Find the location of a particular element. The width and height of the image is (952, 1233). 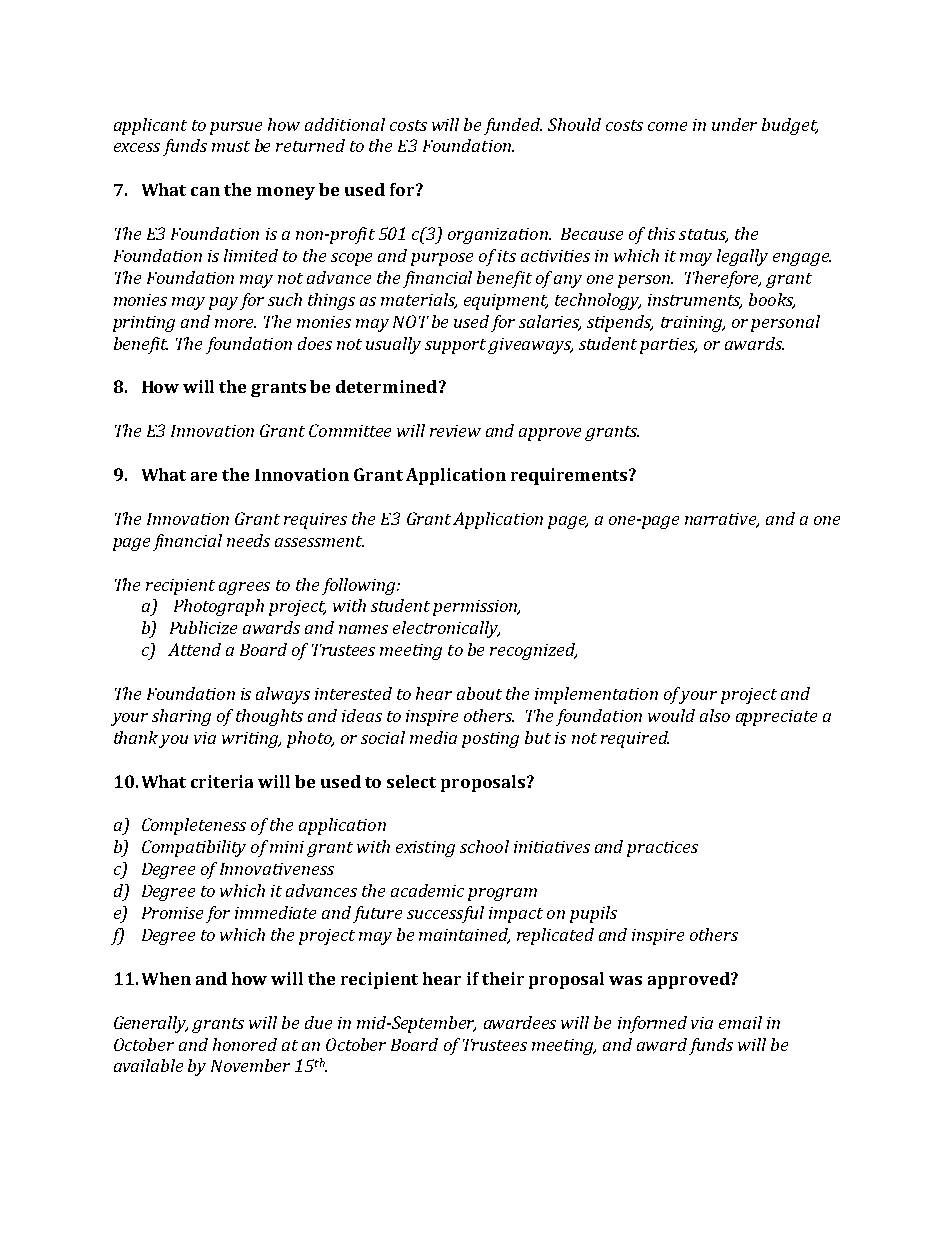

email is located at coordinates (740, 1022).
